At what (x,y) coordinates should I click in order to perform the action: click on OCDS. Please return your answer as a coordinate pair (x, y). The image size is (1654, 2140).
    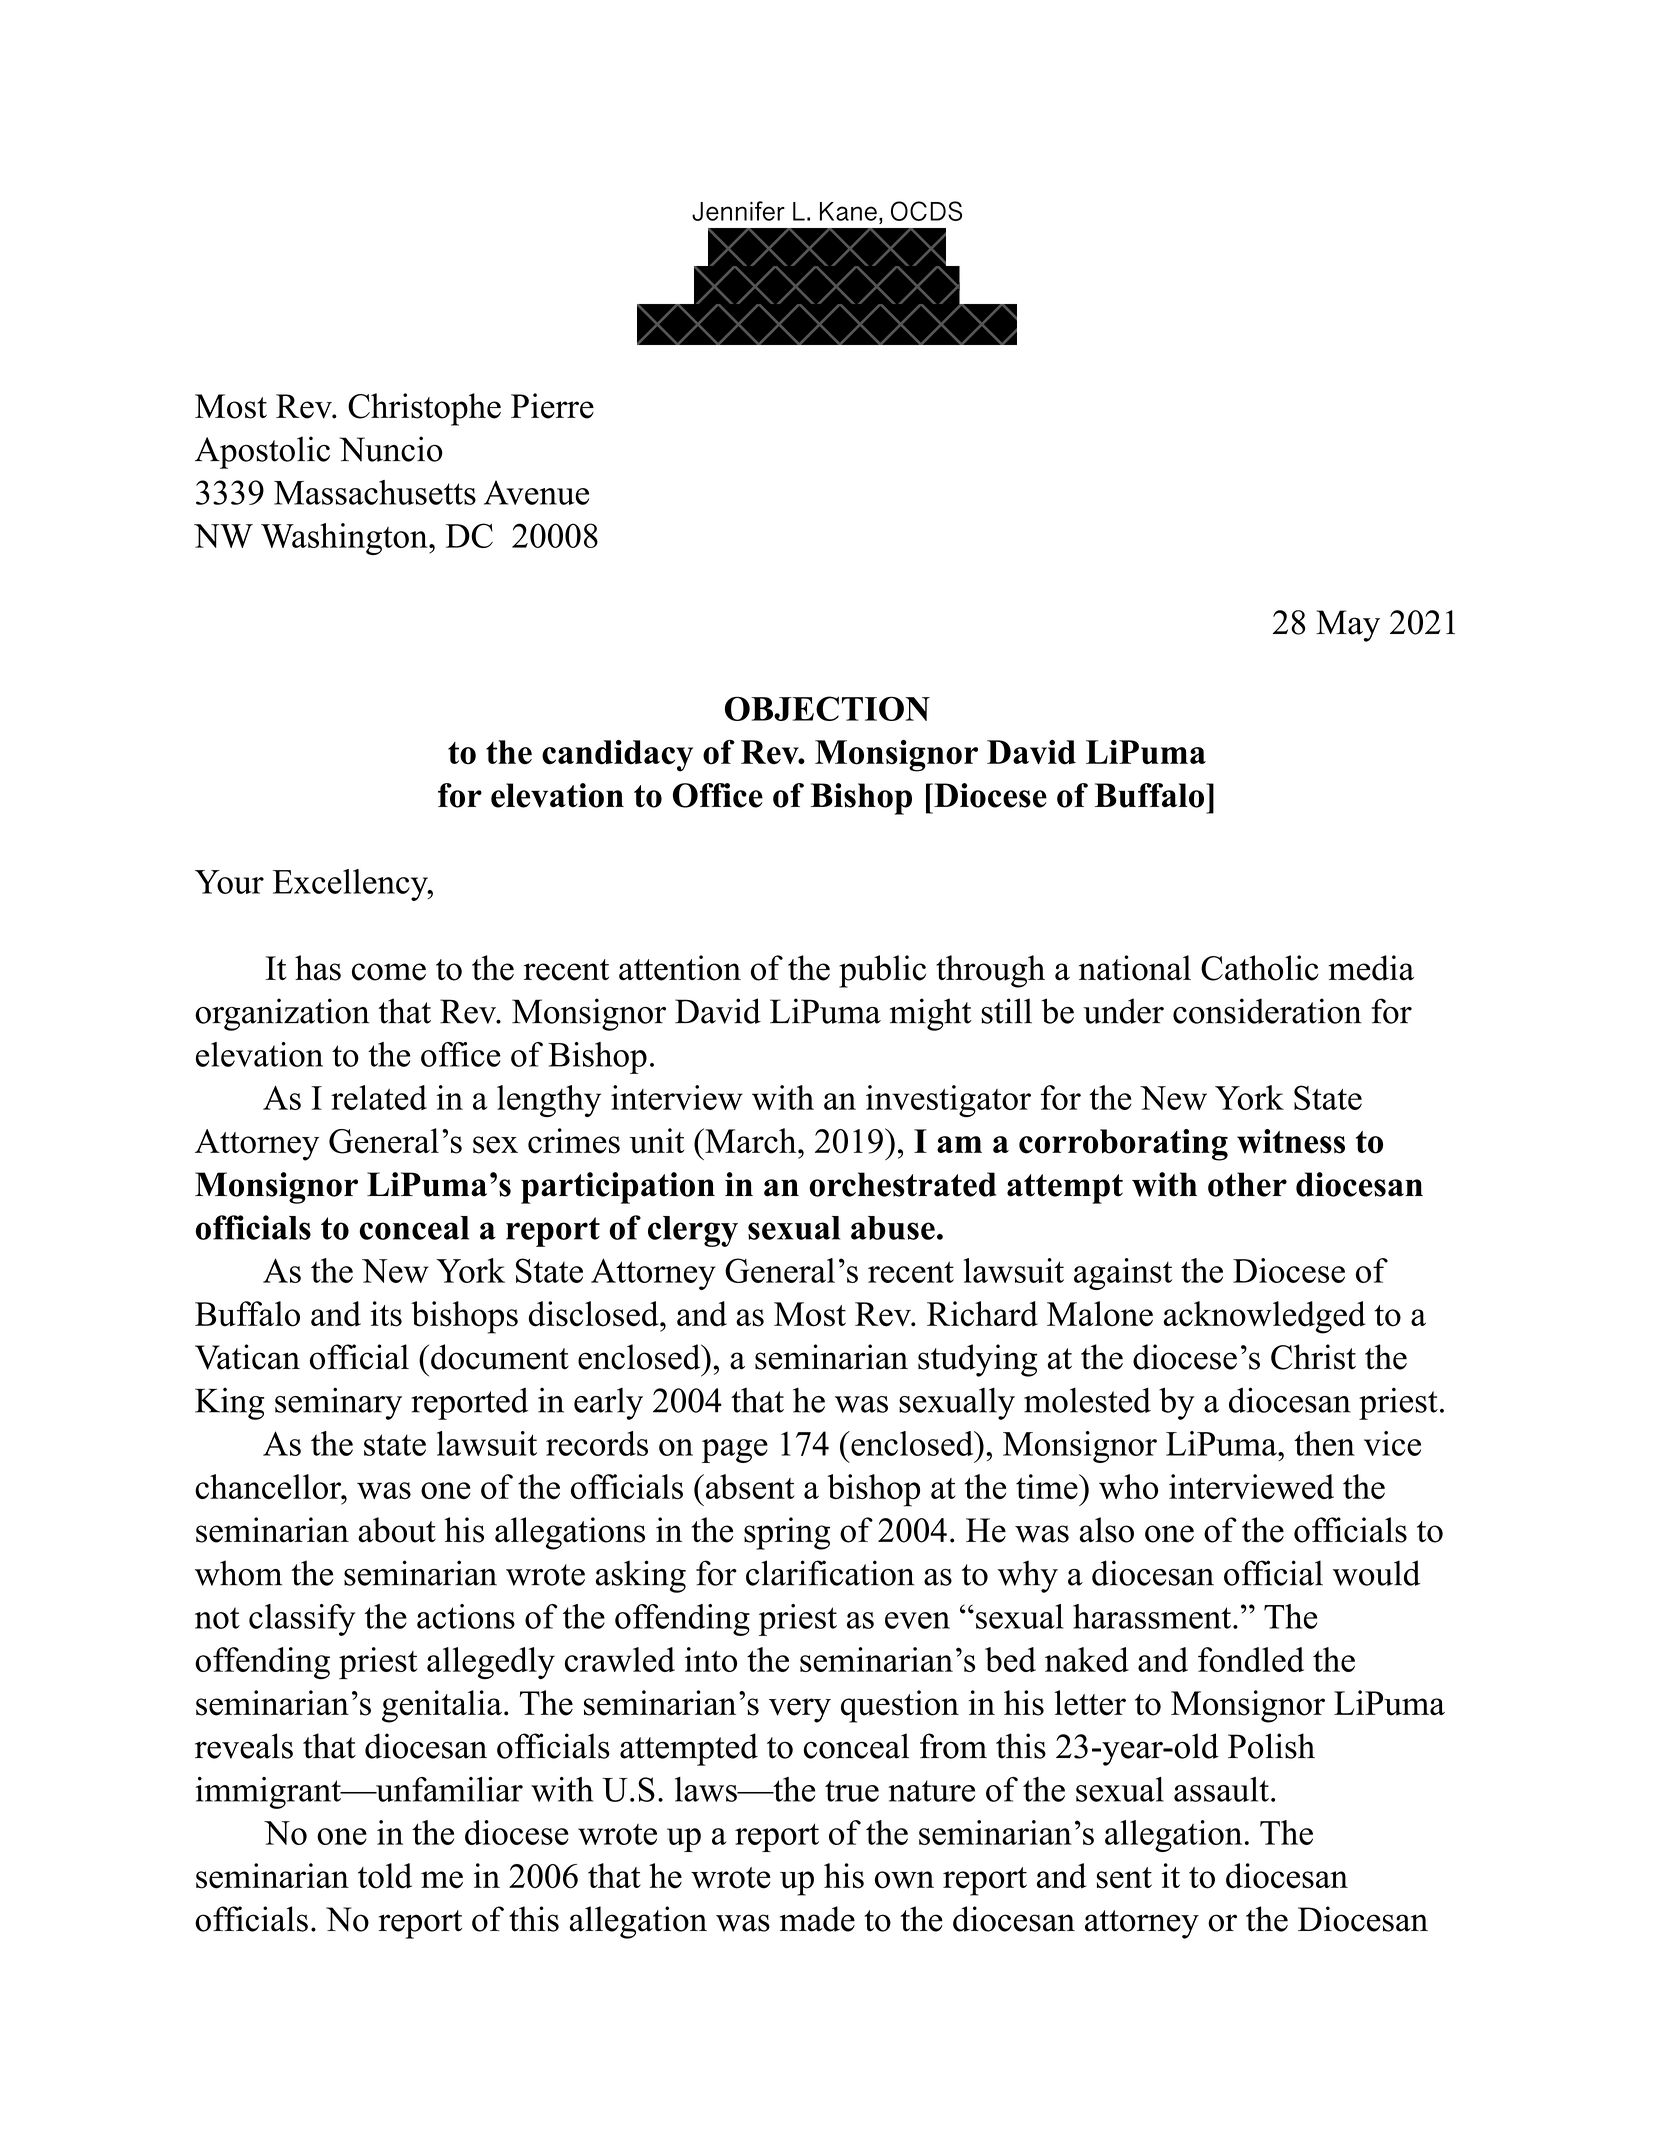
    Looking at the image, I should click on (926, 211).
